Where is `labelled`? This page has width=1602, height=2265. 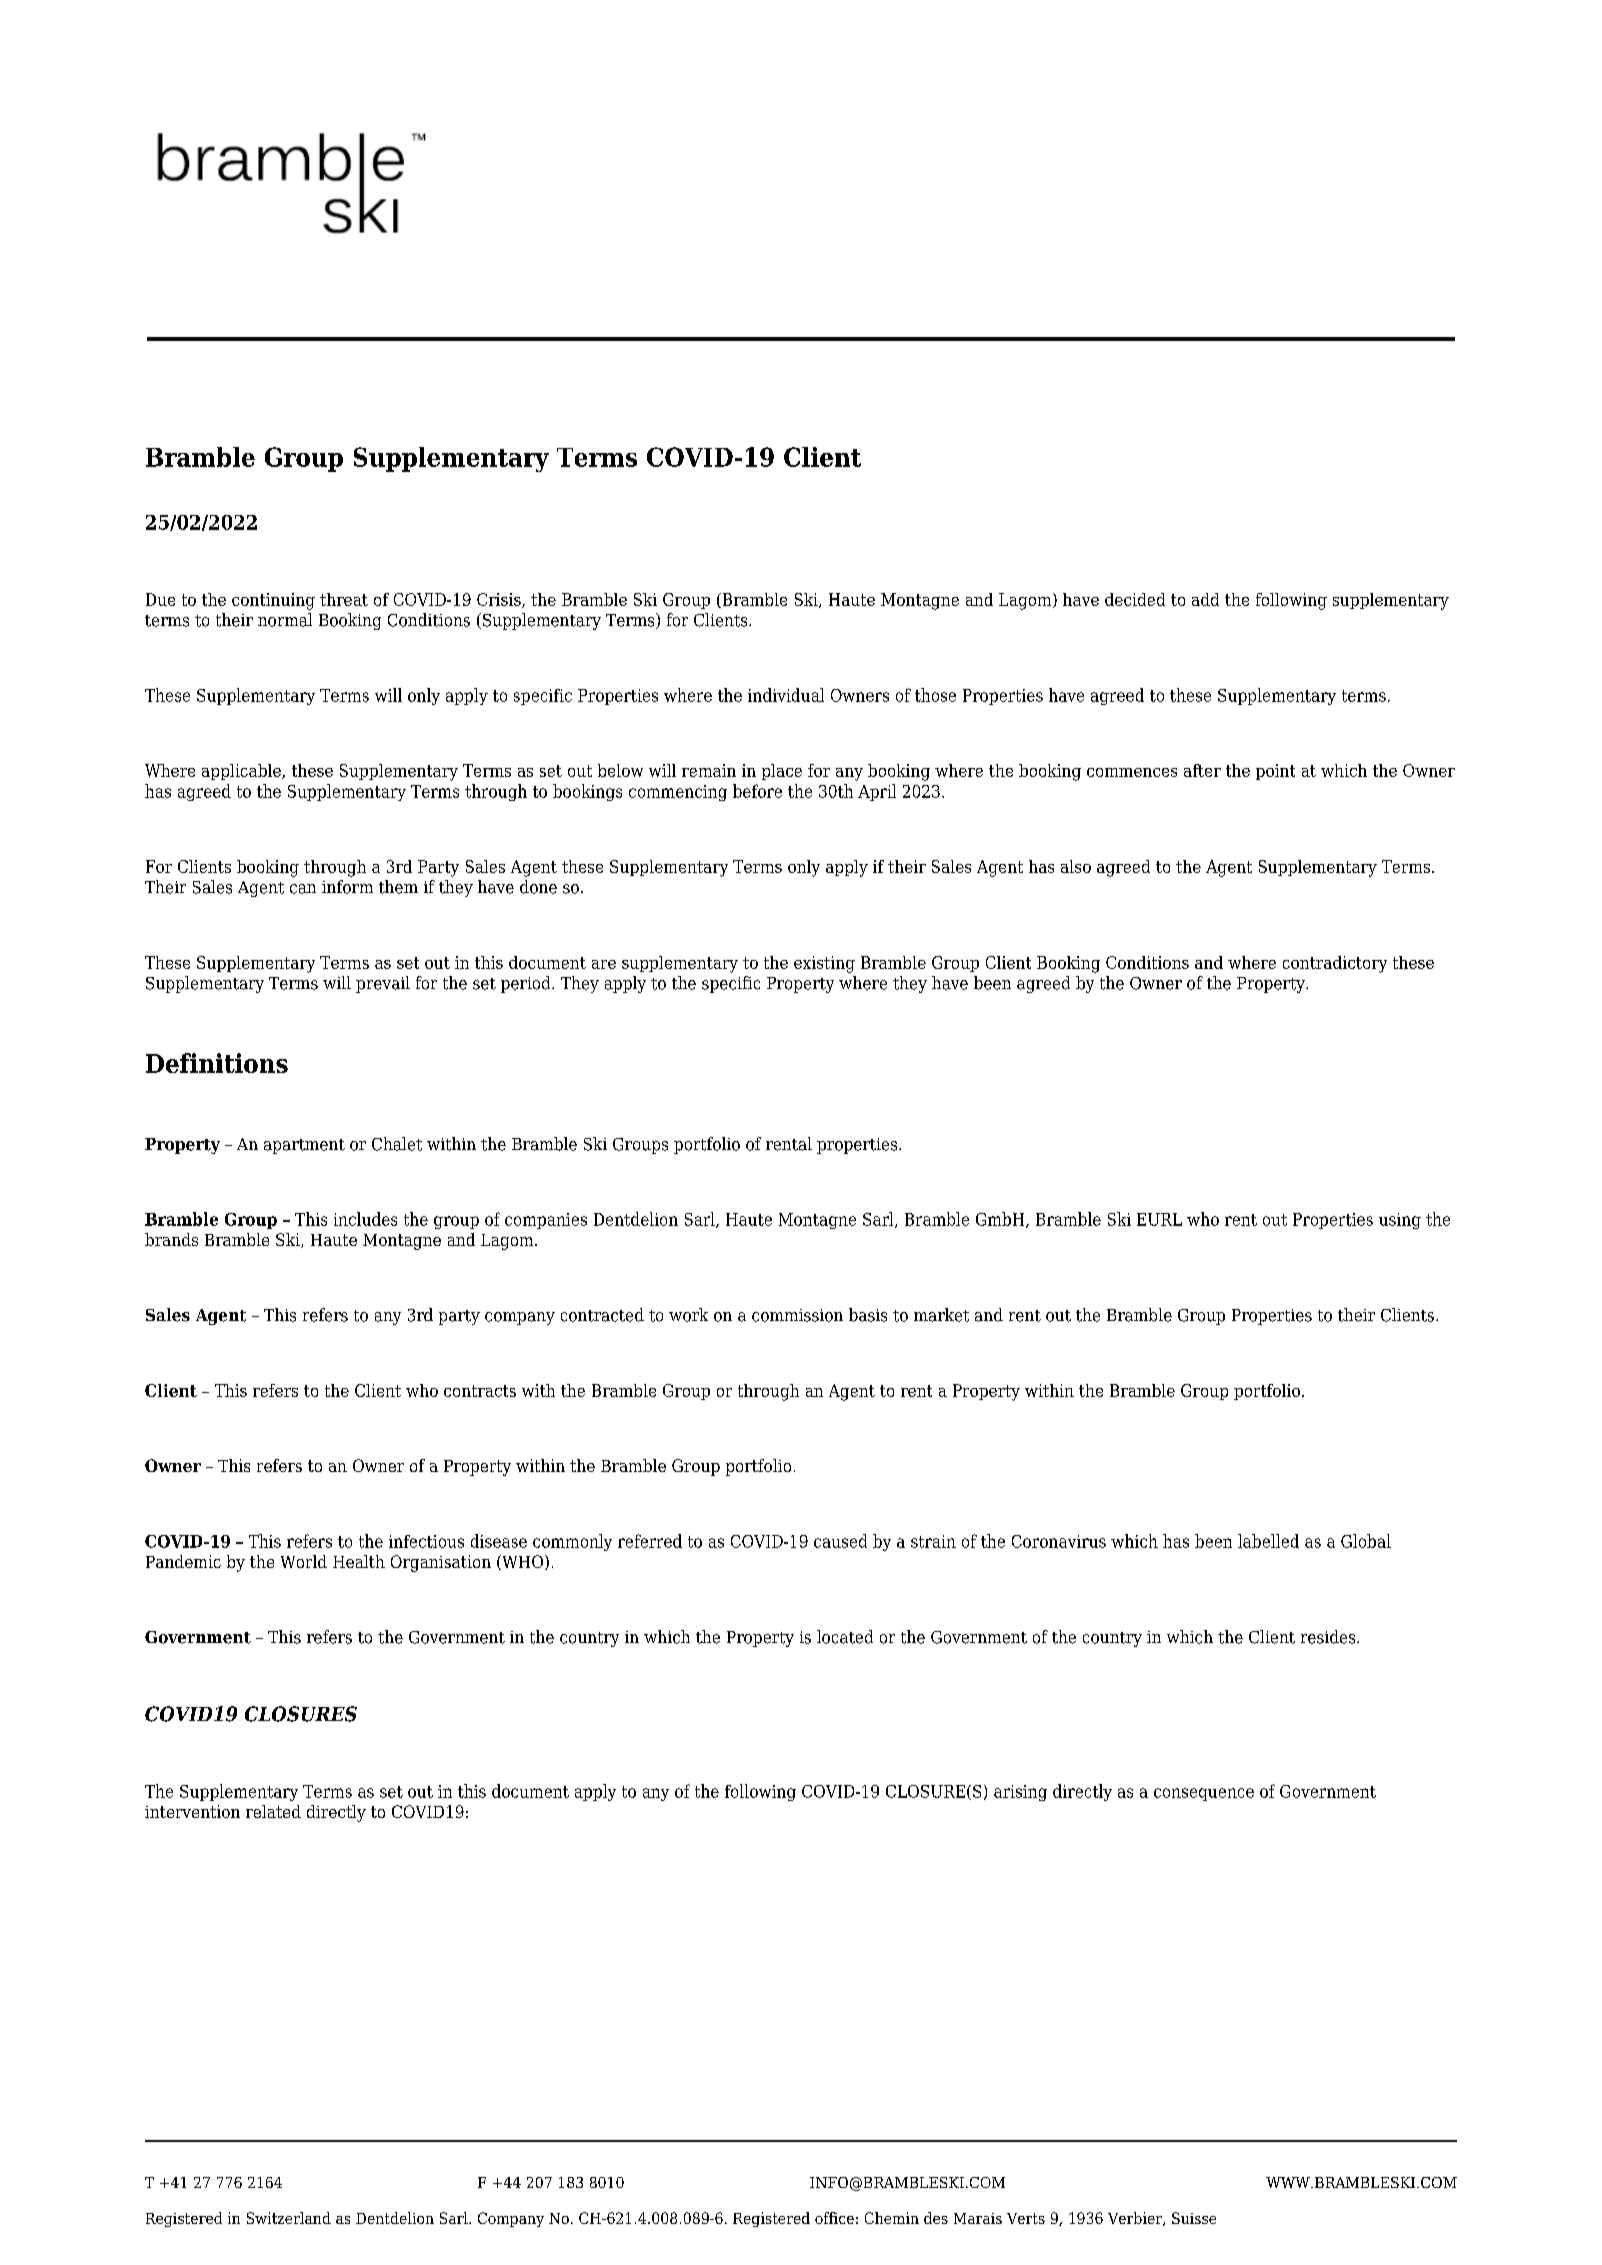 labelled is located at coordinates (1268, 1541).
